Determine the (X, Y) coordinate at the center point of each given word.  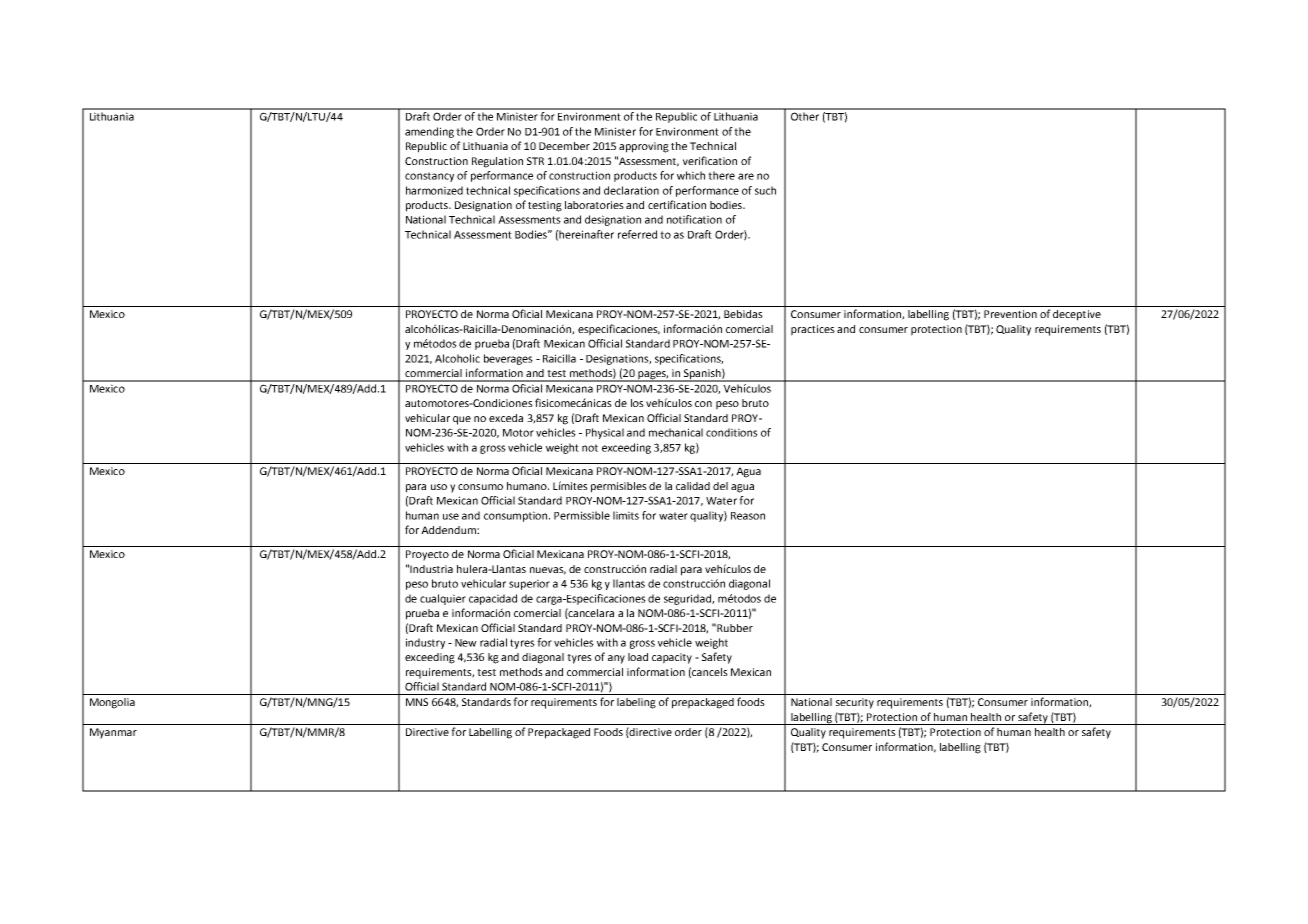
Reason (748, 516)
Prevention (1010, 314)
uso (439, 487)
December (564, 146)
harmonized (434, 190)
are (746, 176)
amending (429, 132)
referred (637, 234)
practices (813, 330)
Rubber (735, 628)
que (462, 420)
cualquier (443, 599)
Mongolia (112, 703)
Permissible (582, 515)
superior (529, 584)
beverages (508, 359)
